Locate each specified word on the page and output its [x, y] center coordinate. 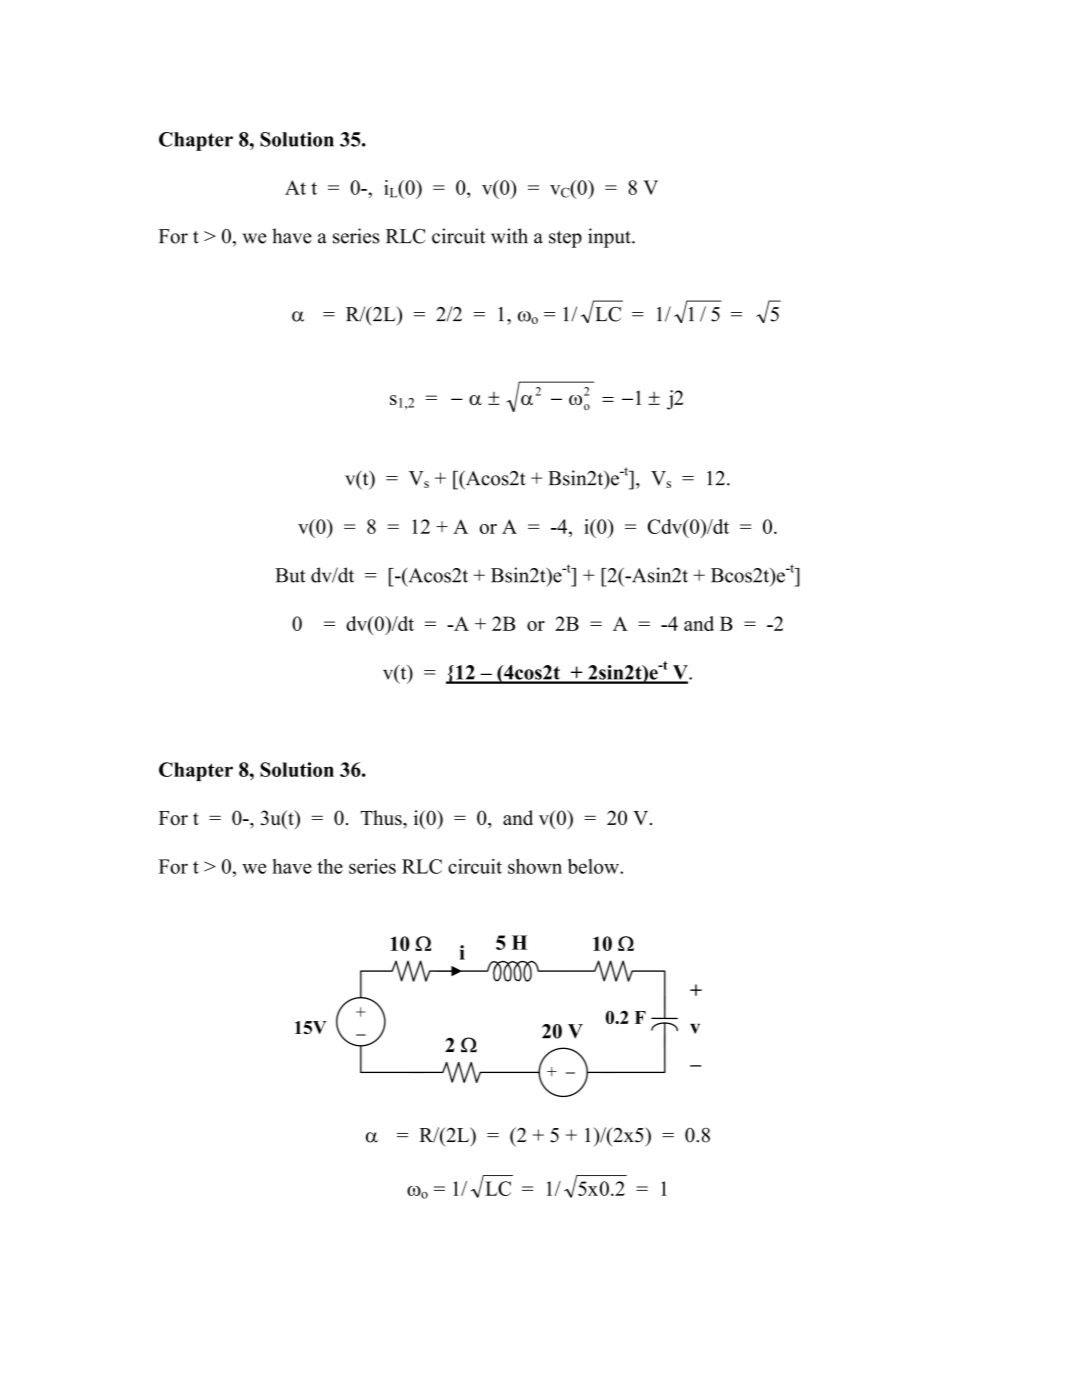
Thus [382, 818]
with [509, 236]
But [290, 575]
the [330, 866]
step [565, 239]
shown [535, 866]
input [610, 238]
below [594, 866]
